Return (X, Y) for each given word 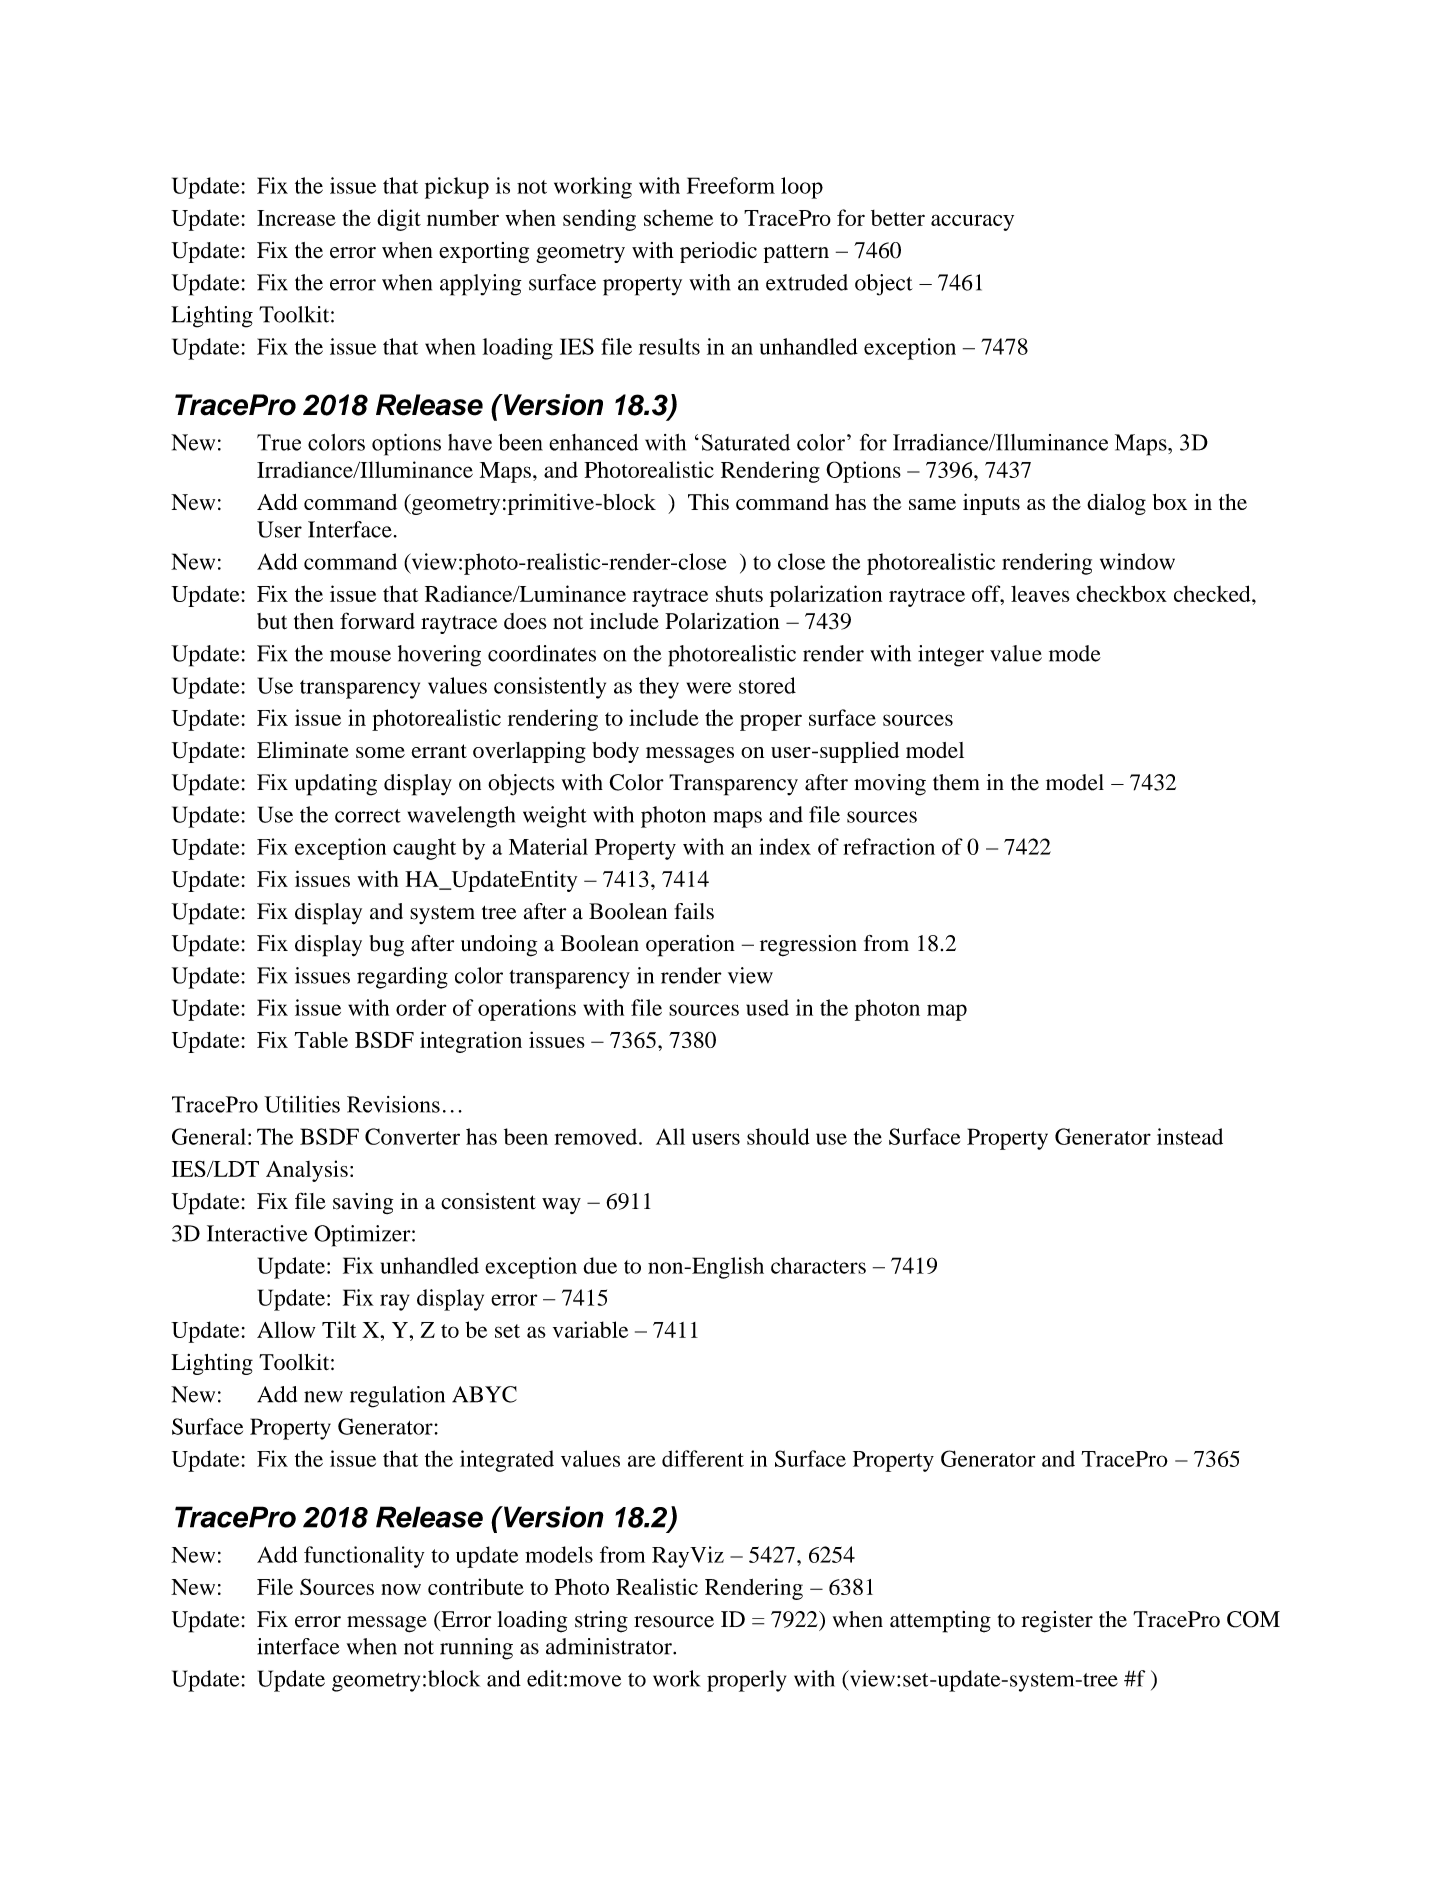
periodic (718, 252)
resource (674, 1622)
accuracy (972, 222)
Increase (296, 218)
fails (694, 911)
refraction (889, 846)
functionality (364, 1557)
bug (387, 946)
